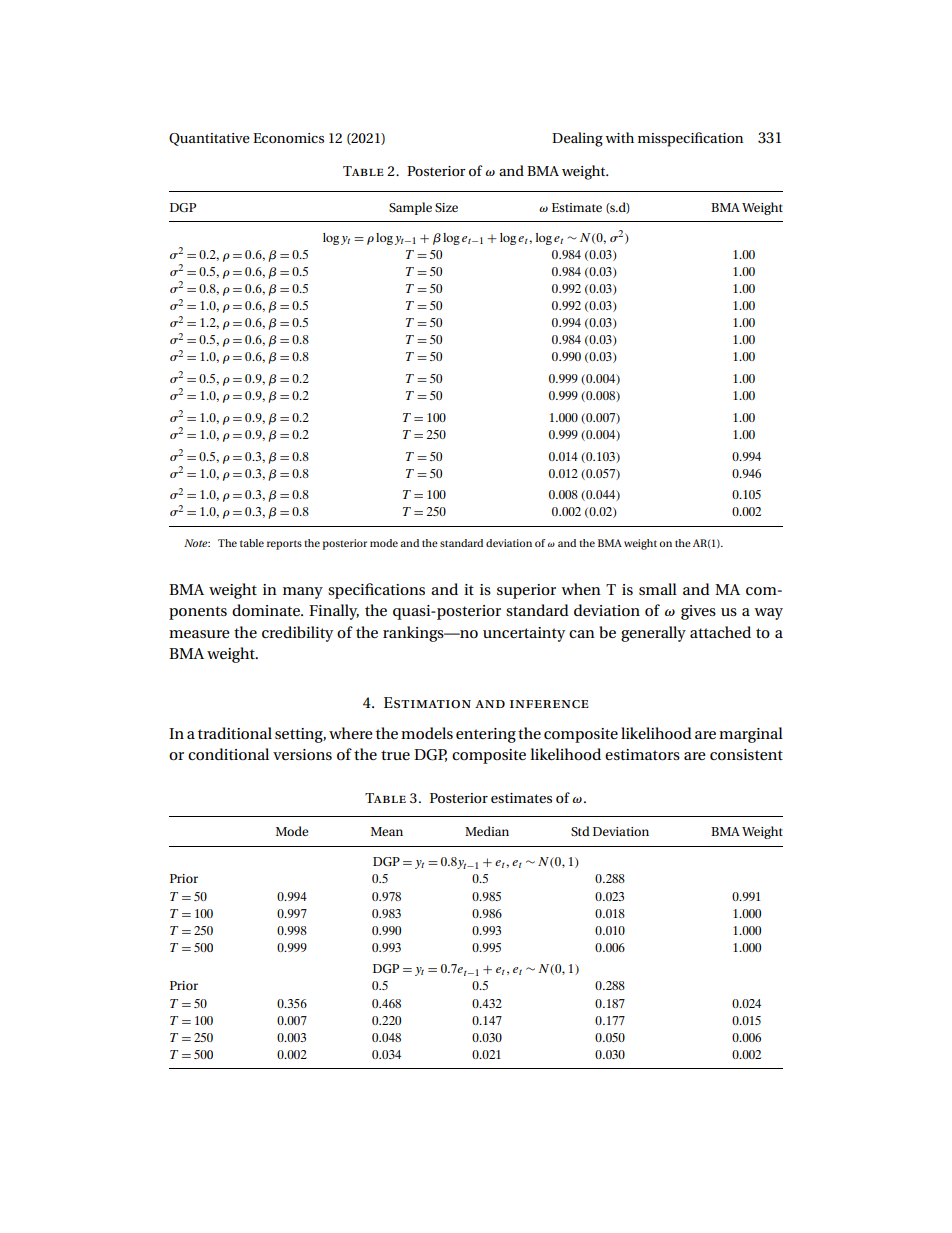  I want to click on small, so click(658, 589).
